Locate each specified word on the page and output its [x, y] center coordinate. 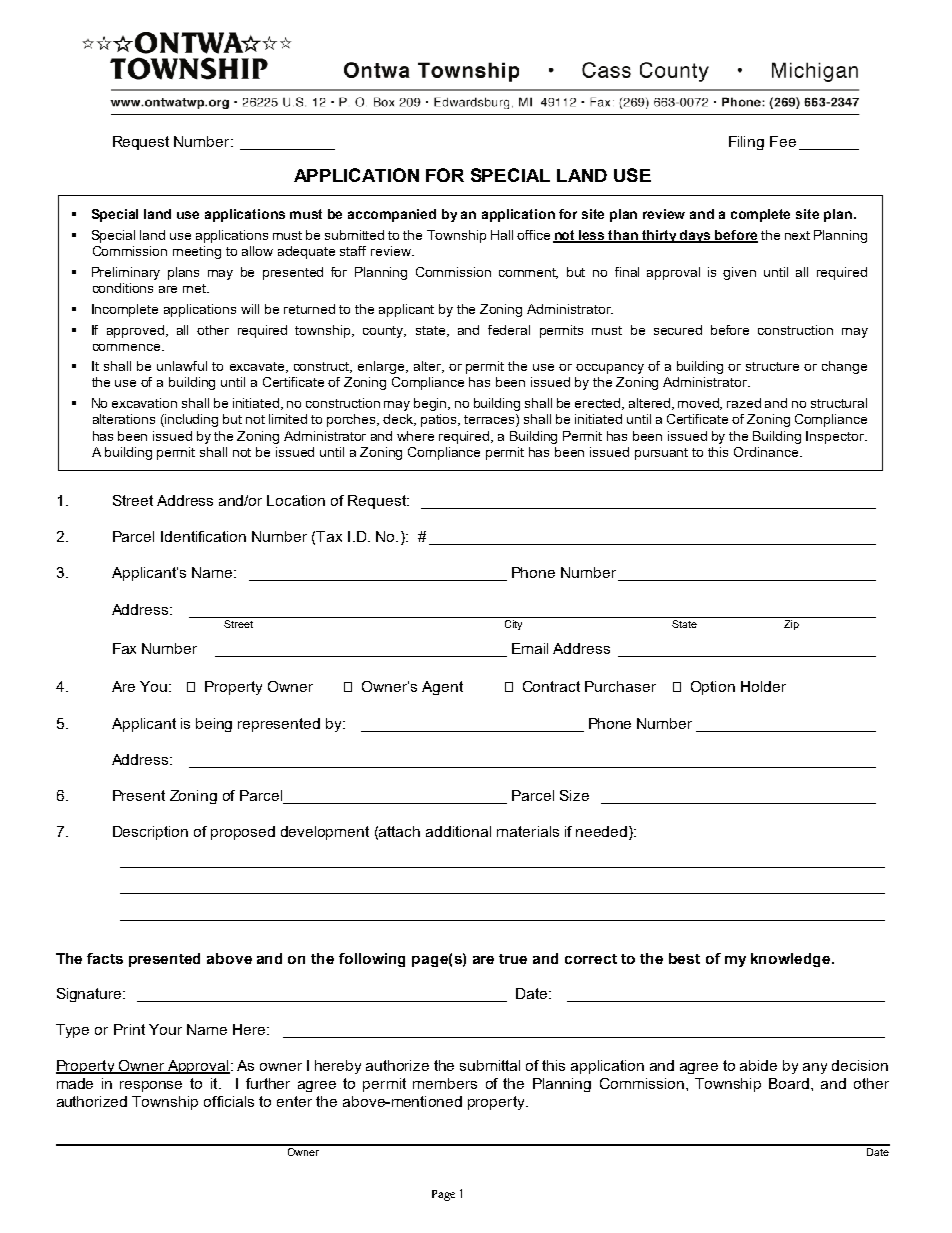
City [513, 625]
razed [744, 403]
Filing [746, 143]
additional [458, 831]
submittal [490, 1065]
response [151, 1086]
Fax [124, 648]
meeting [197, 252]
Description [150, 833]
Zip [791, 625]
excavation [144, 403]
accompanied [392, 215]
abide [758, 1065]
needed [601, 831]
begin [432, 404]
